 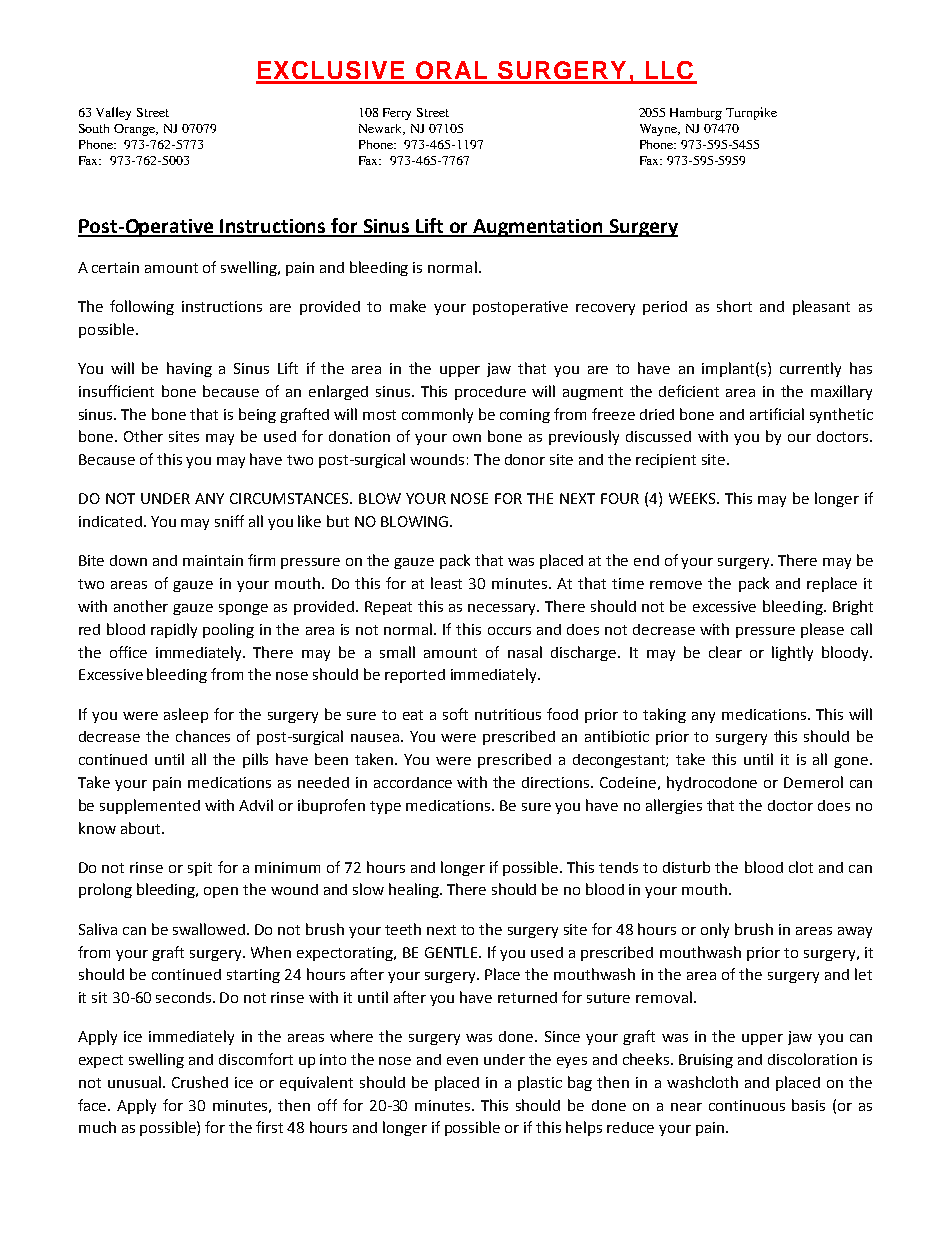 What do you see at coordinates (113, 113) in the image?
I see `Valley` at bounding box center [113, 113].
